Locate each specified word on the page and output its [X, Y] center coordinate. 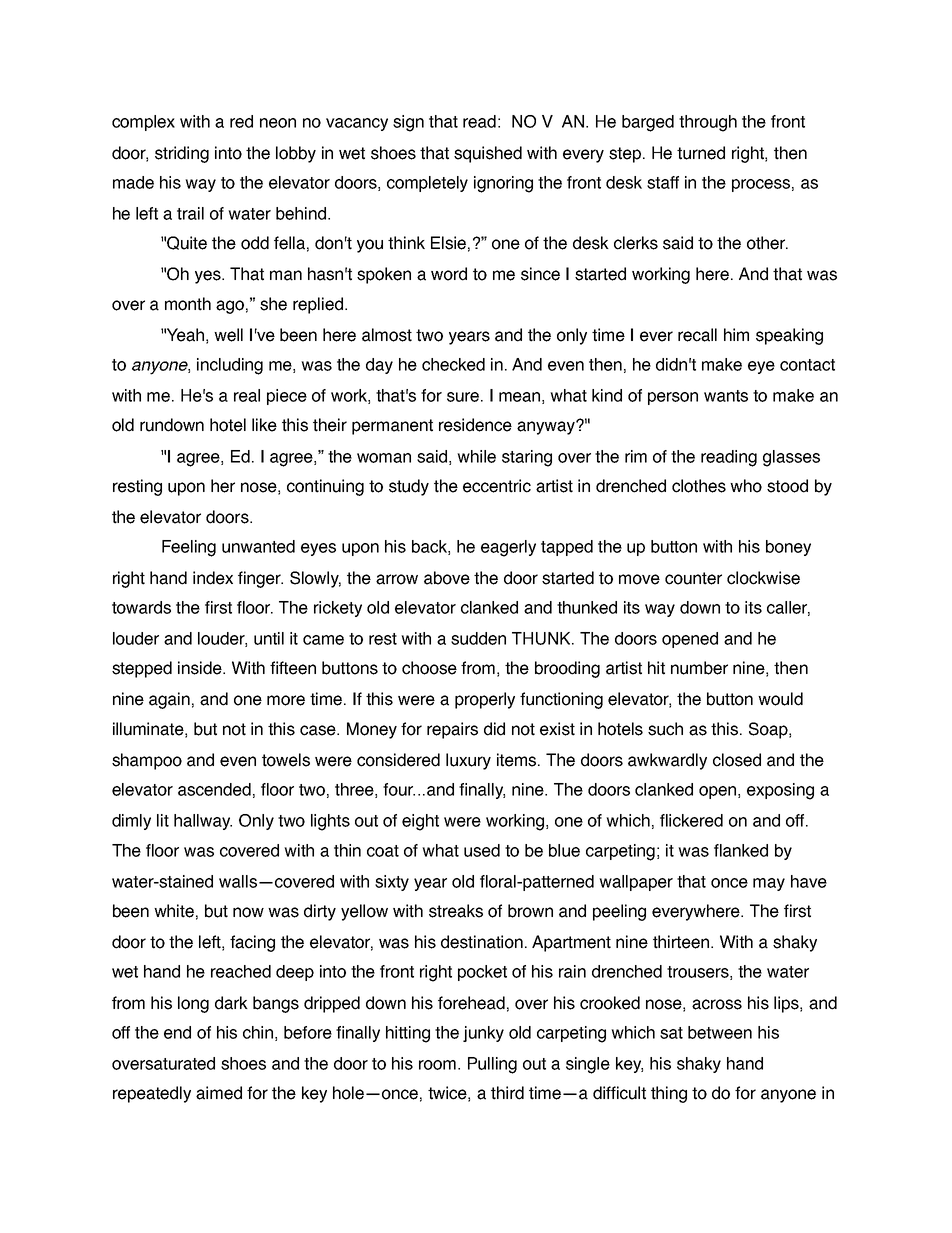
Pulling [492, 1065]
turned [701, 153]
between [720, 1032]
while [476, 456]
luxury [468, 761]
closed [737, 760]
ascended [214, 789]
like [264, 425]
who [746, 486]
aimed [219, 1093]
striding [182, 154]
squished [488, 154]
